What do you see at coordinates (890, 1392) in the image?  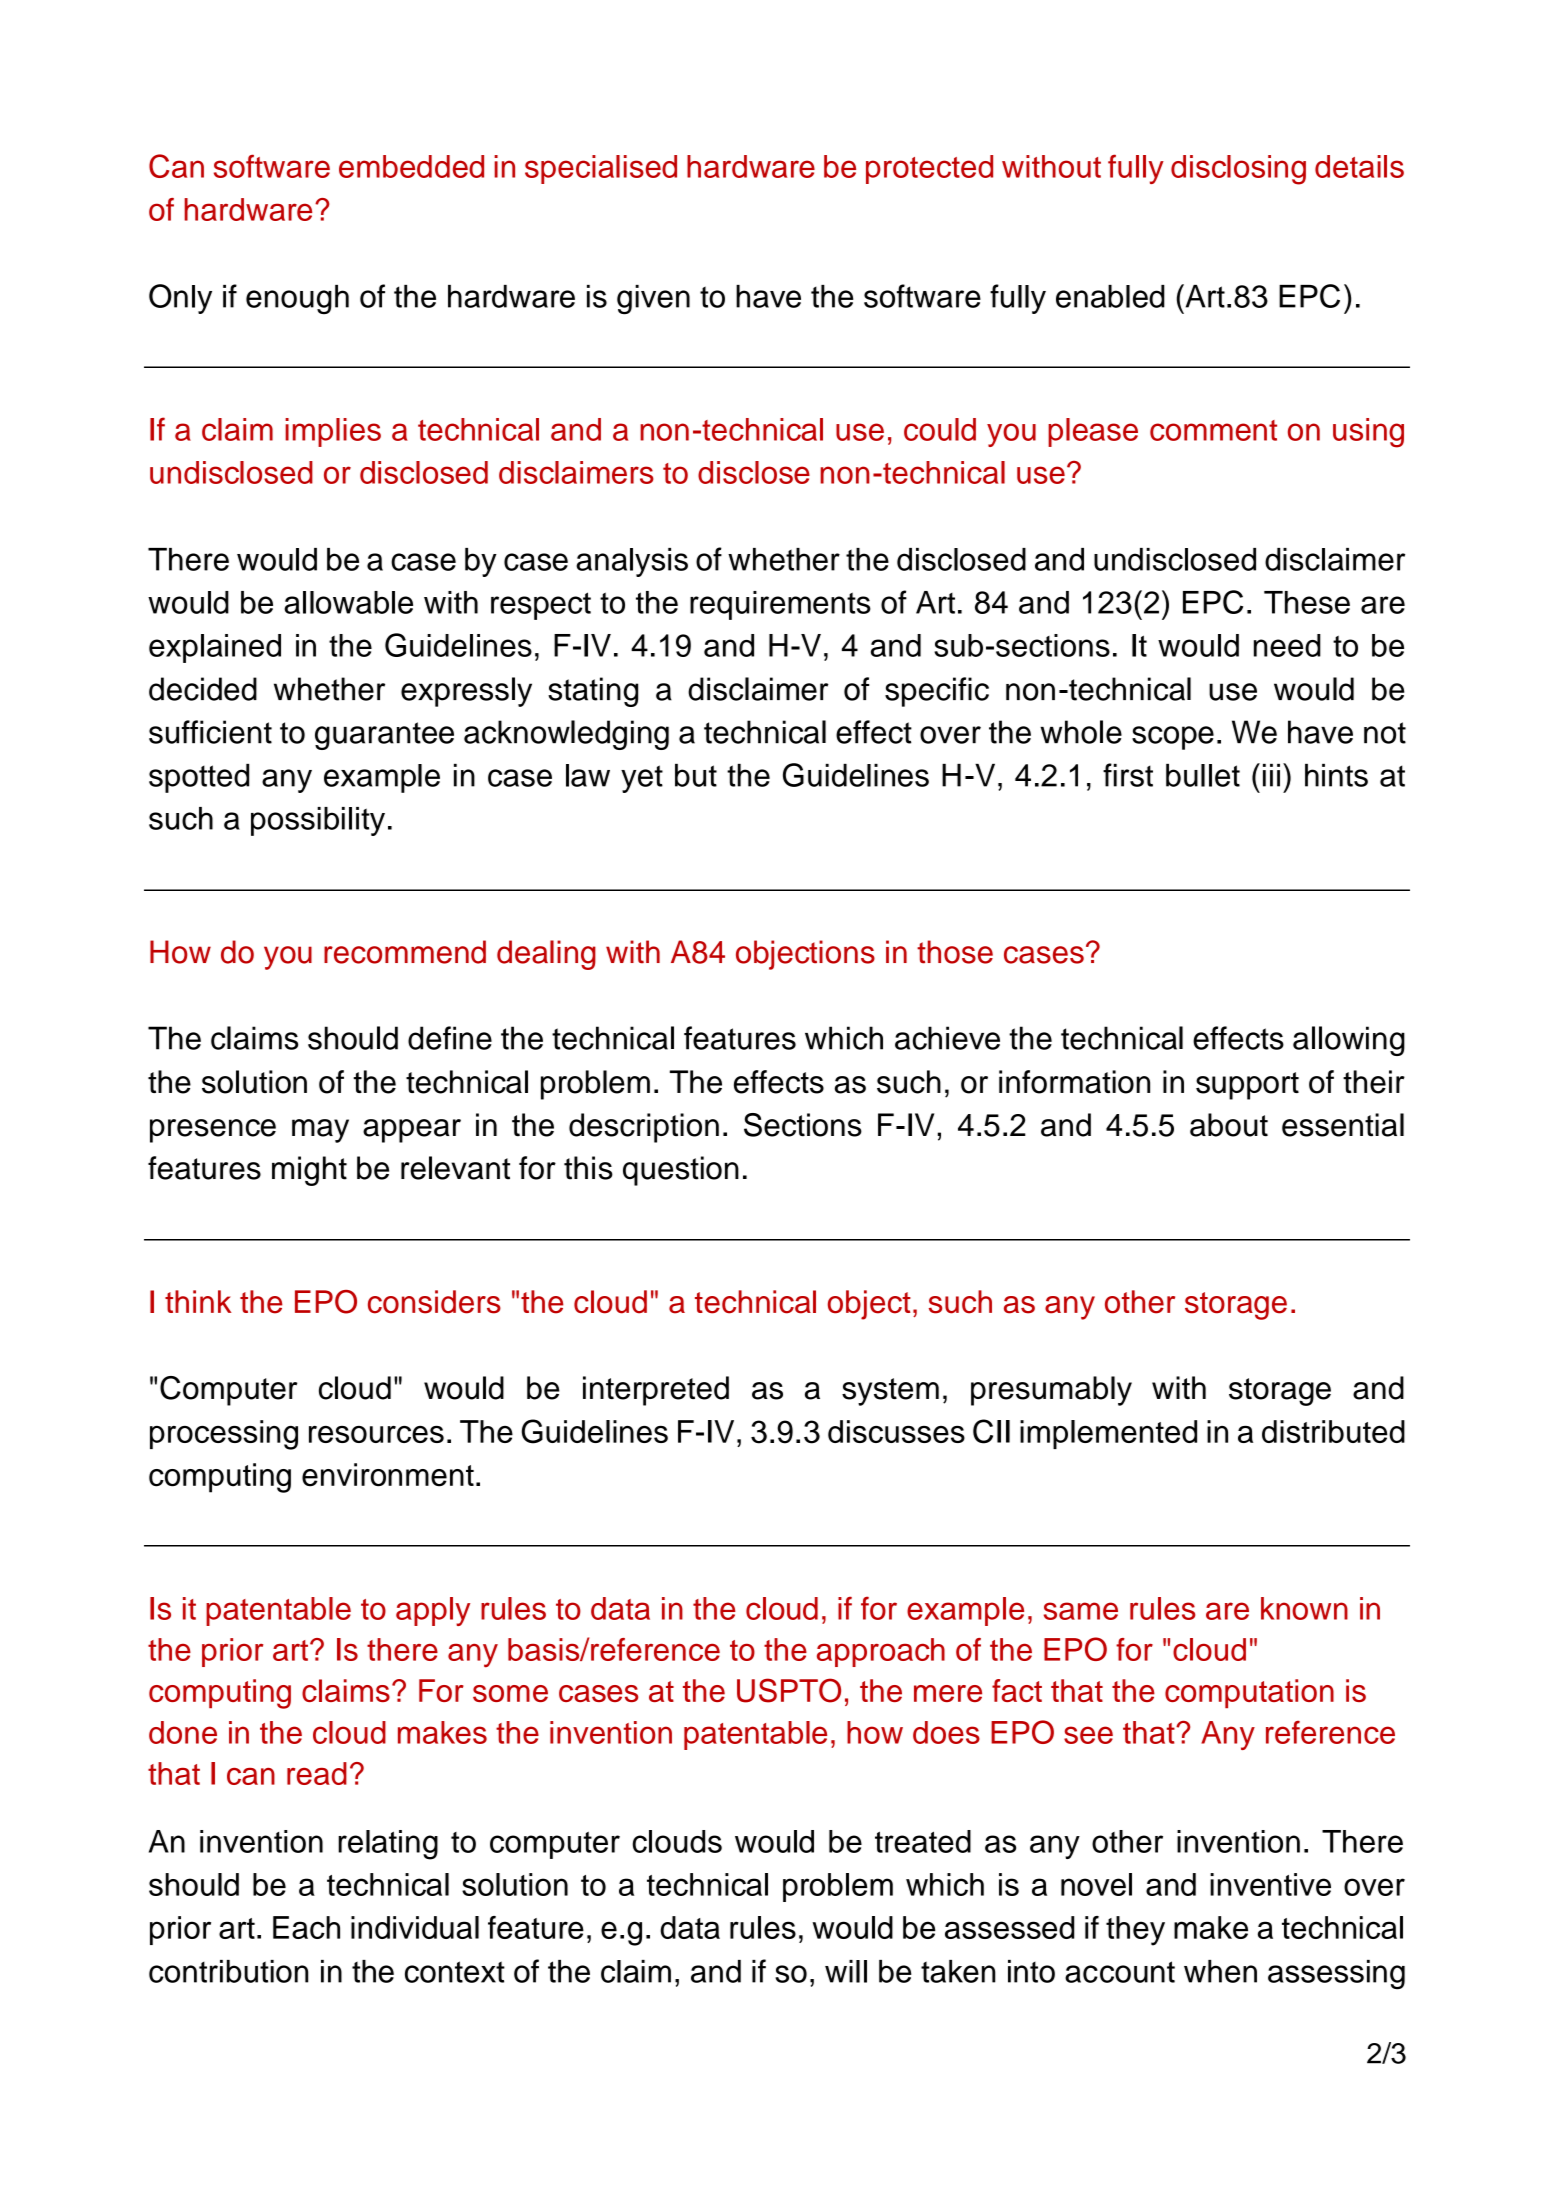 I see `system` at bounding box center [890, 1392].
